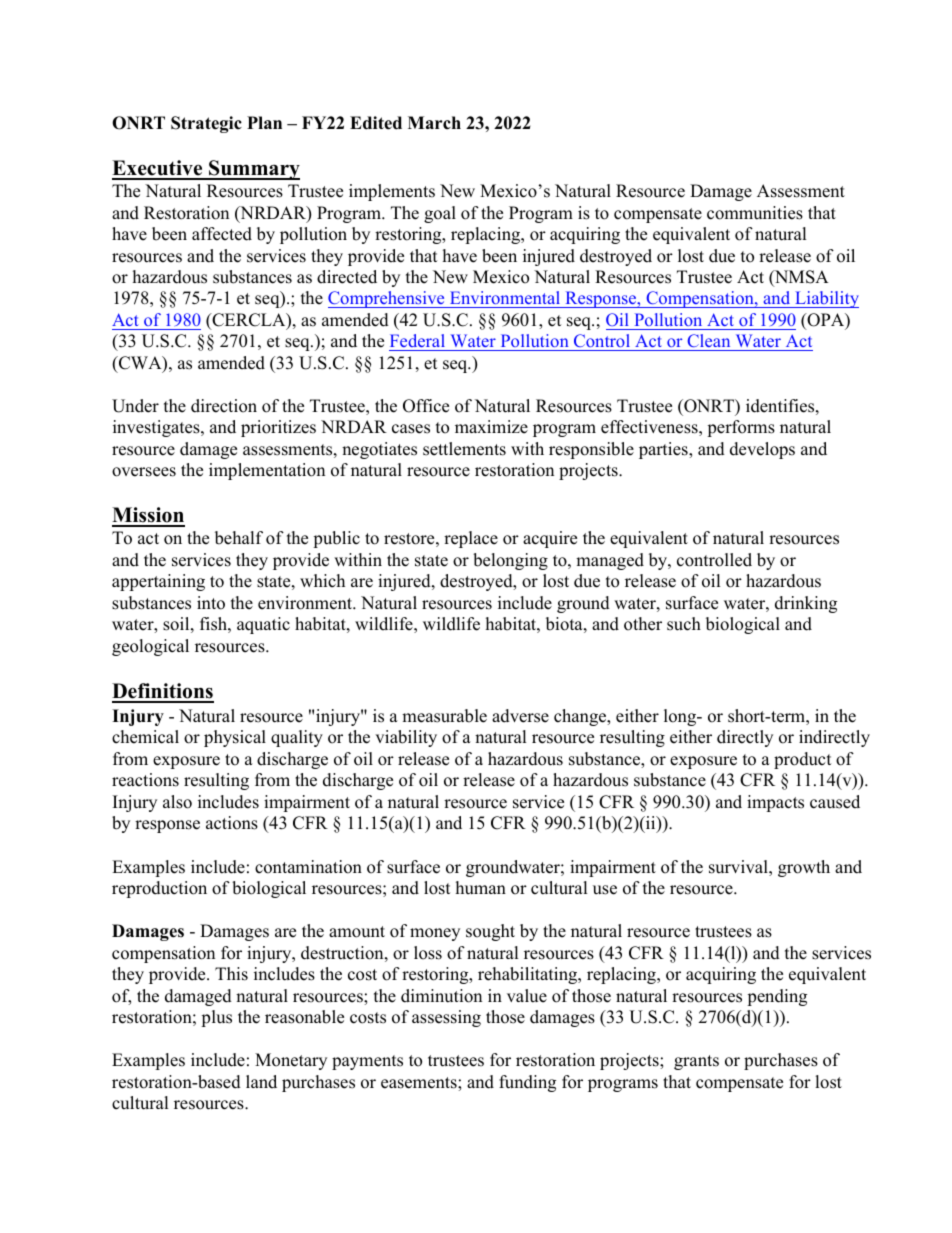 Image resolution: width=952 pixels, height=1233 pixels. Describe the element at coordinates (177, 802) in the page. I see `also` at that location.
